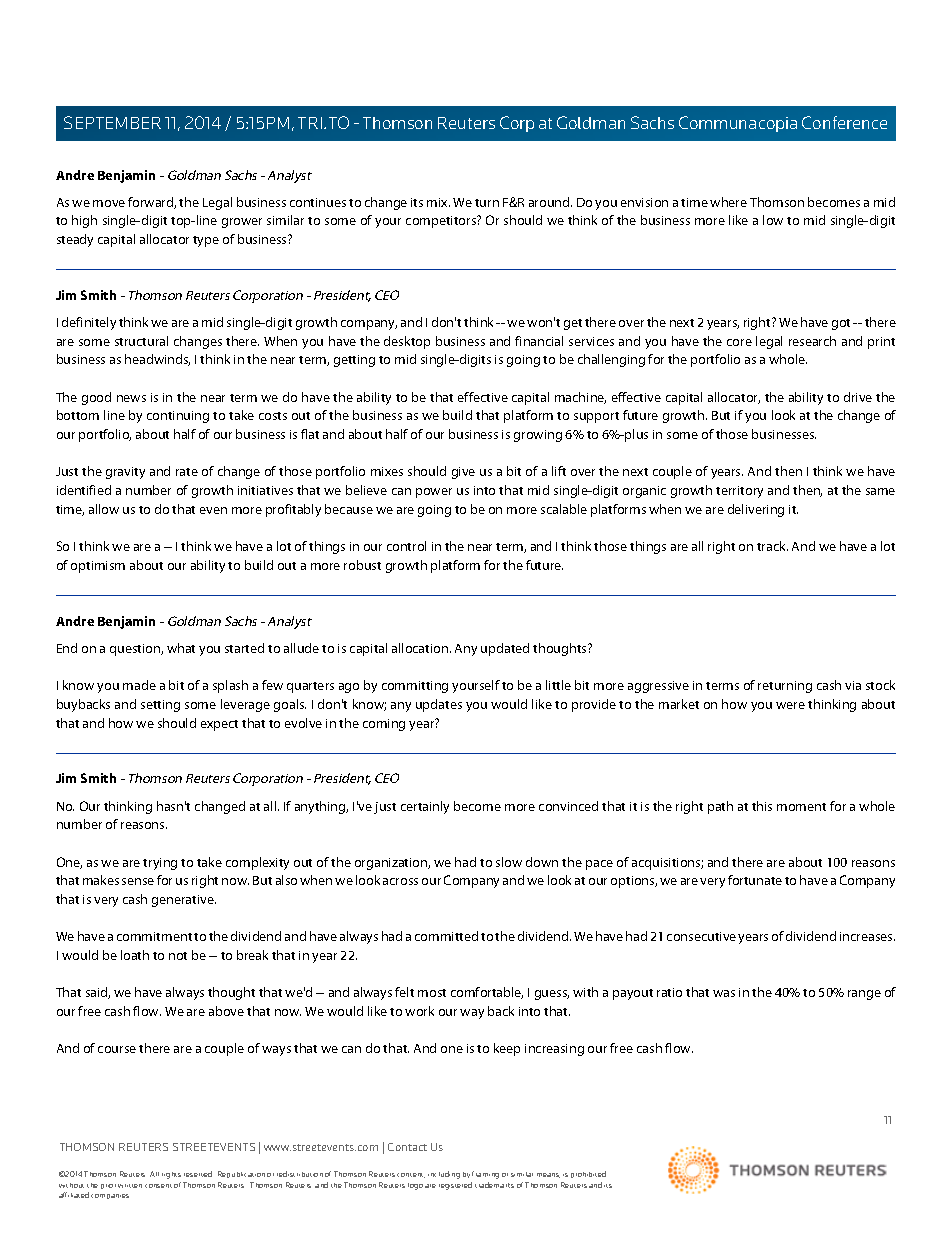 The height and width of the document is (1233, 952). I want to click on delivering, so click(756, 510).
